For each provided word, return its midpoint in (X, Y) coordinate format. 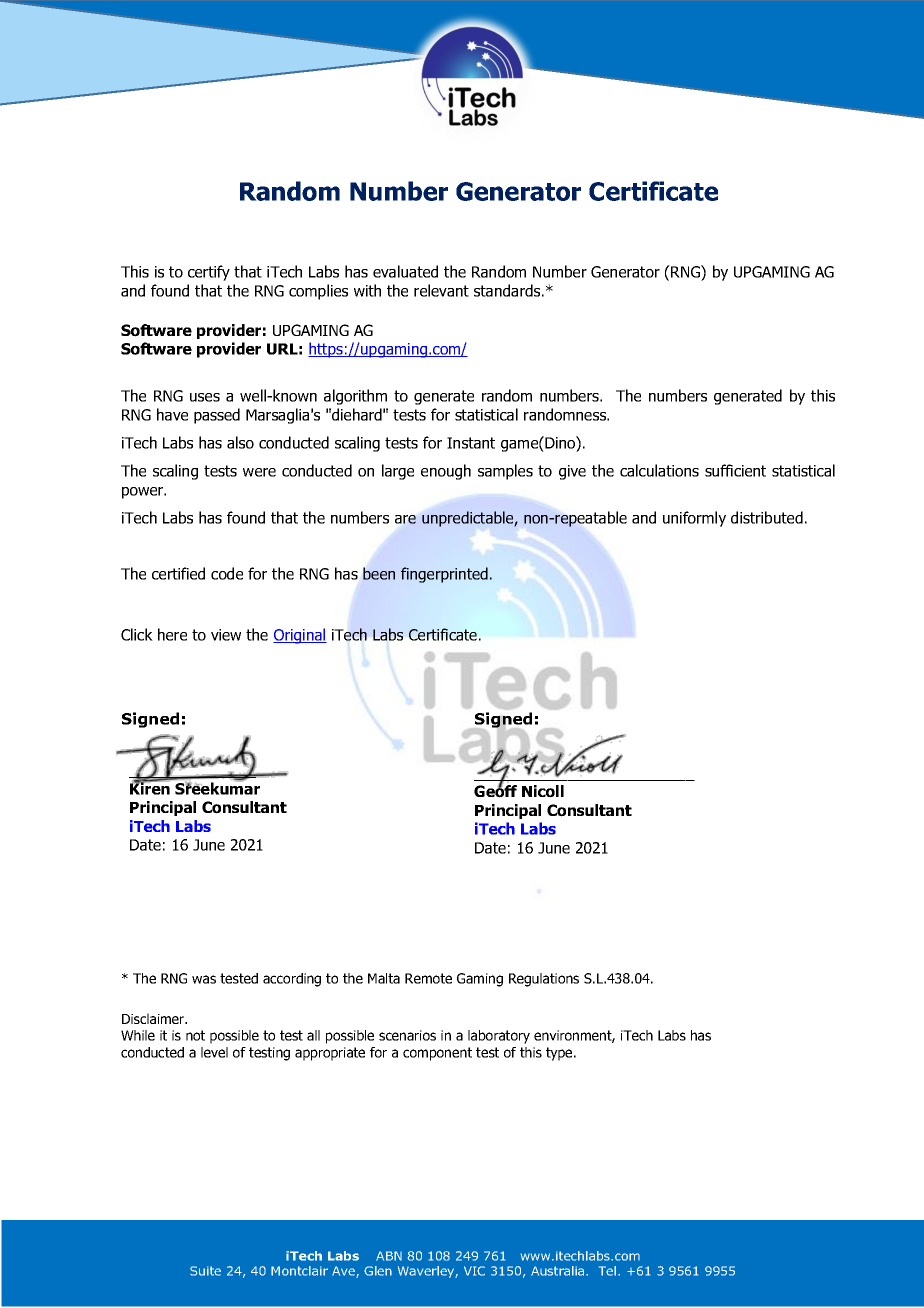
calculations (659, 470)
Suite (205, 1271)
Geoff (495, 790)
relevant (441, 290)
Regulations (544, 980)
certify (209, 273)
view (226, 635)
